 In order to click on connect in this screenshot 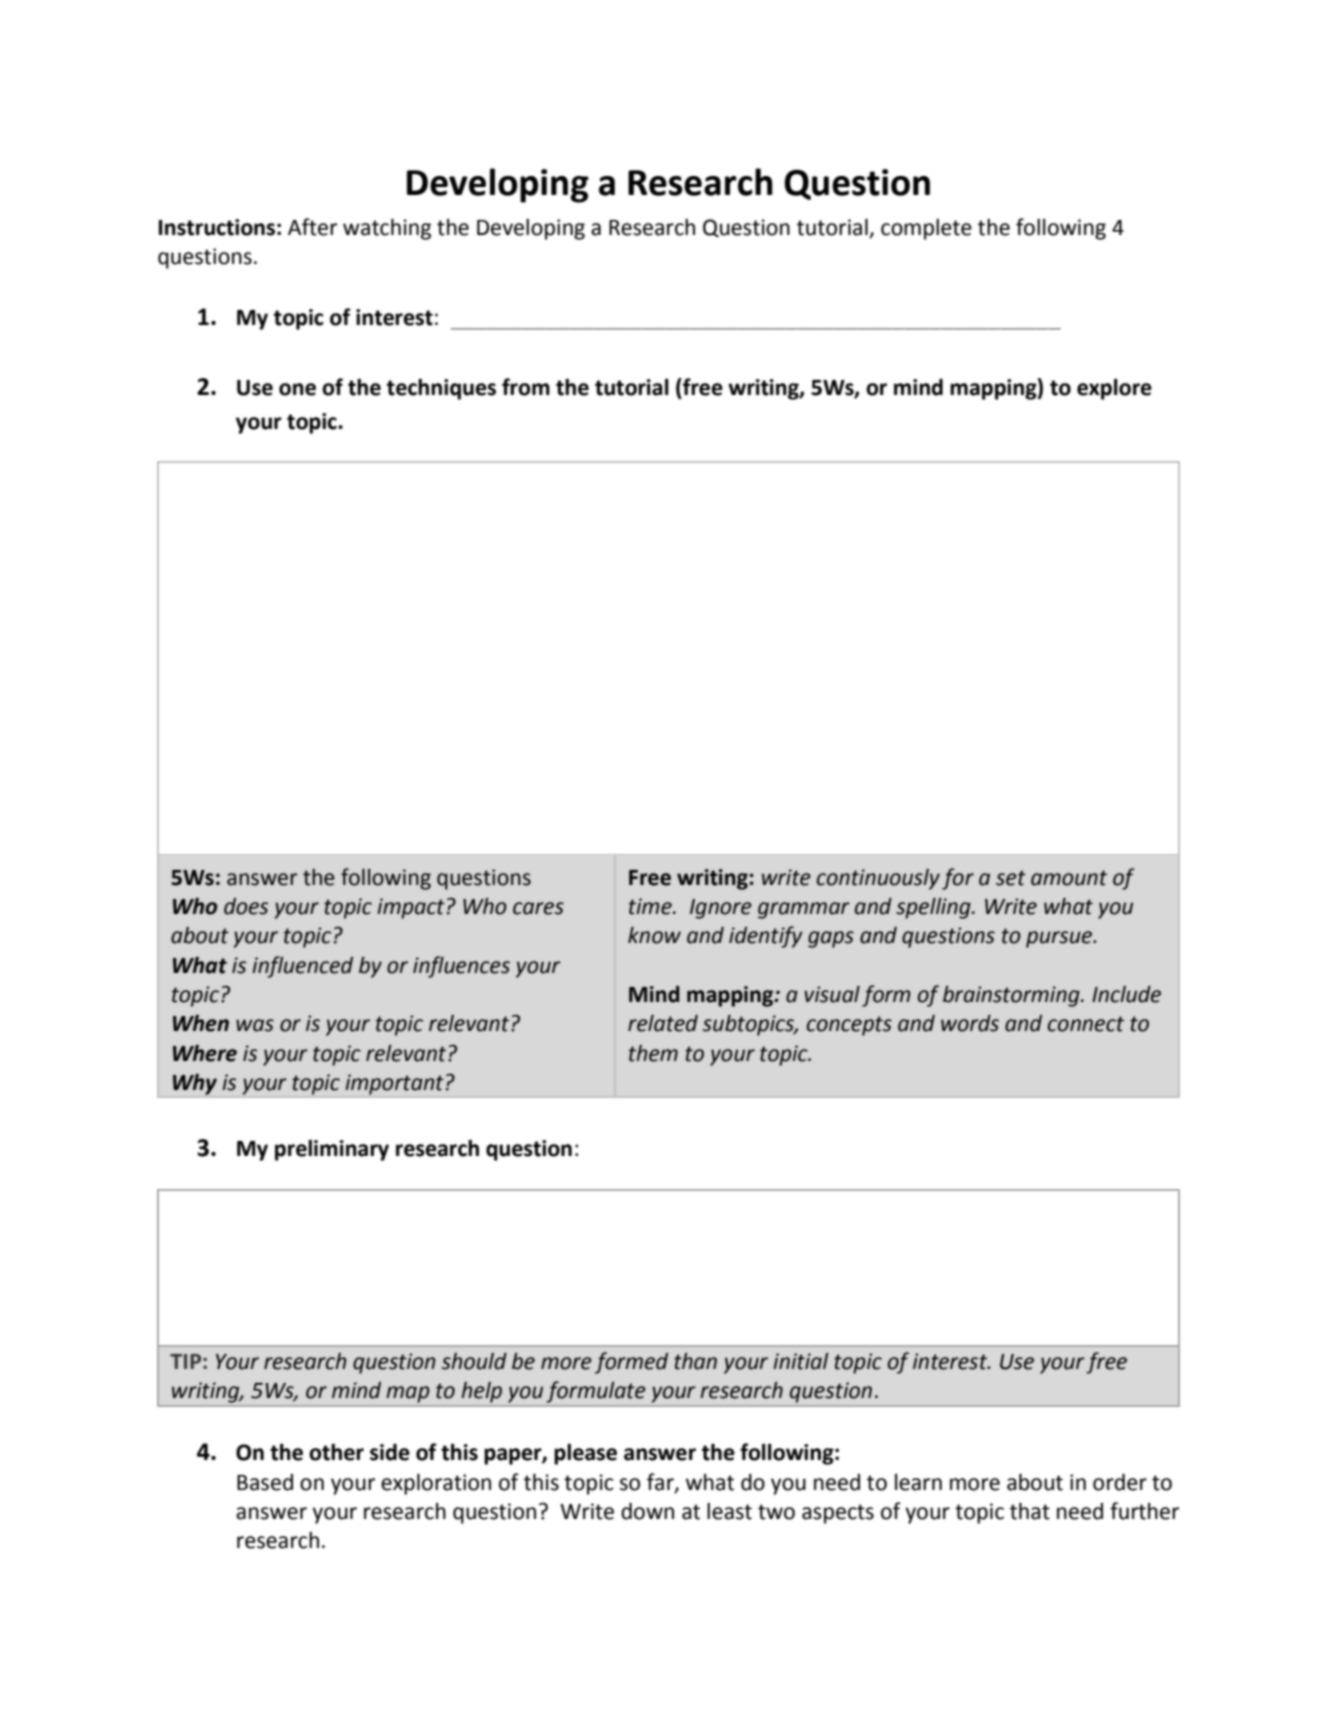, I will do `click(1086, 1024)`.
